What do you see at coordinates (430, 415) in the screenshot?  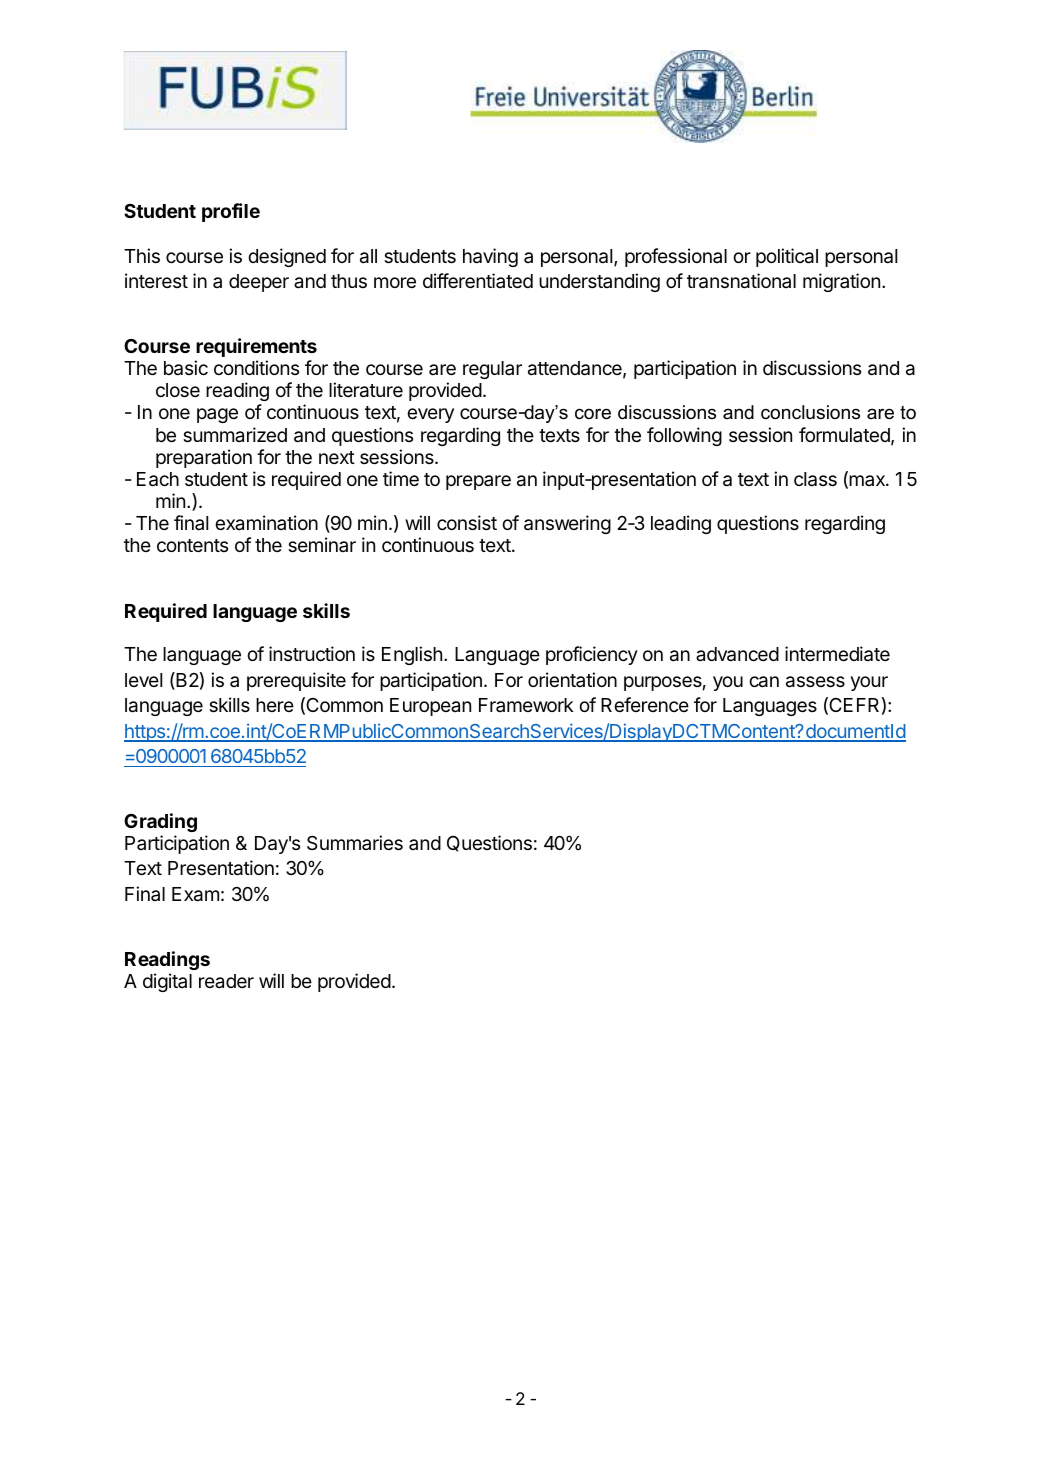 I see `every` at bounding box center [430, 415].
